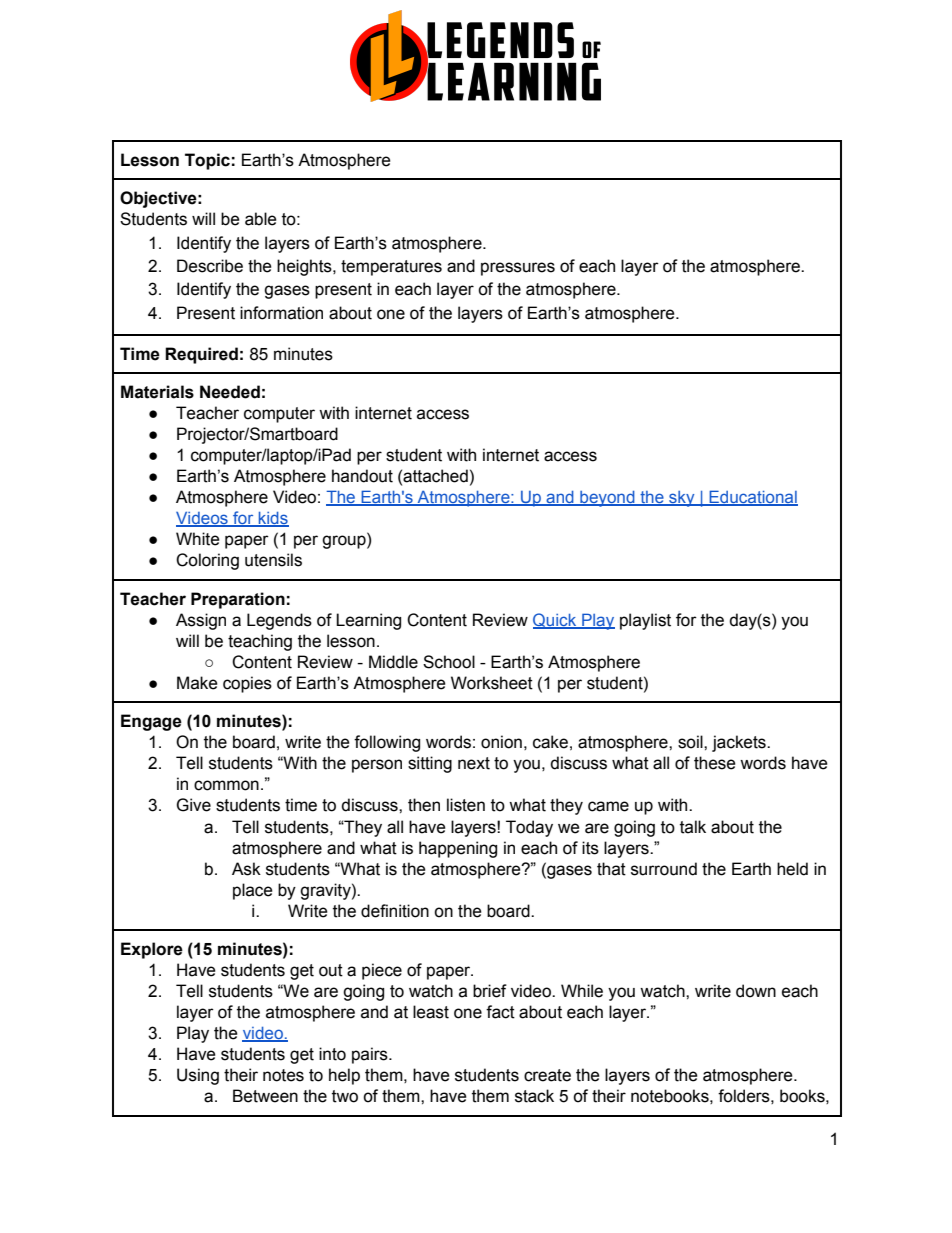  What do you see at coordinates (458, 849) in the screenshot?
I see `happening` at bounding box center [458, 849].
